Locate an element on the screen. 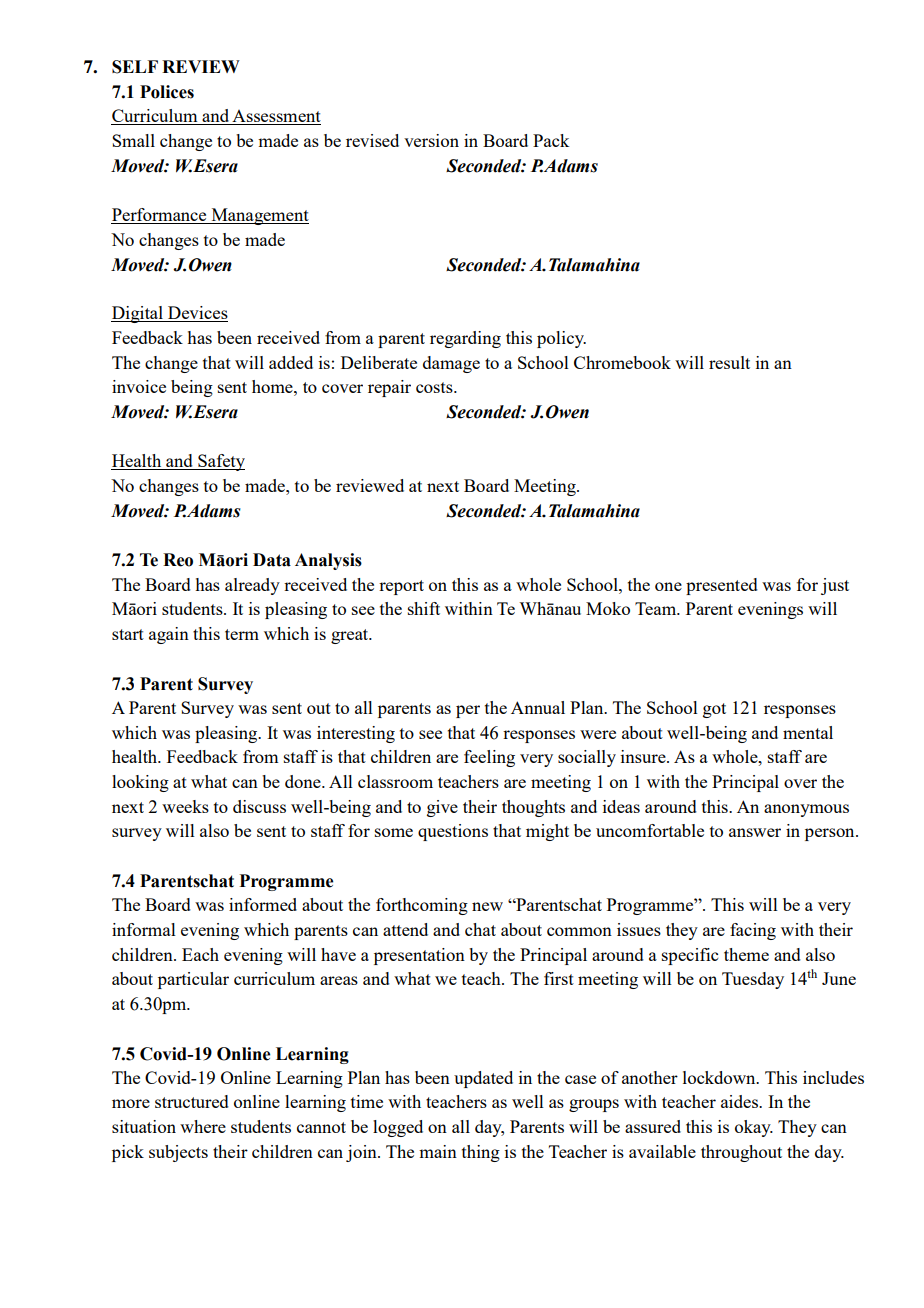 The height and width of the screenshot is (1308, 924). shift is located at coordinates (424, 608).
